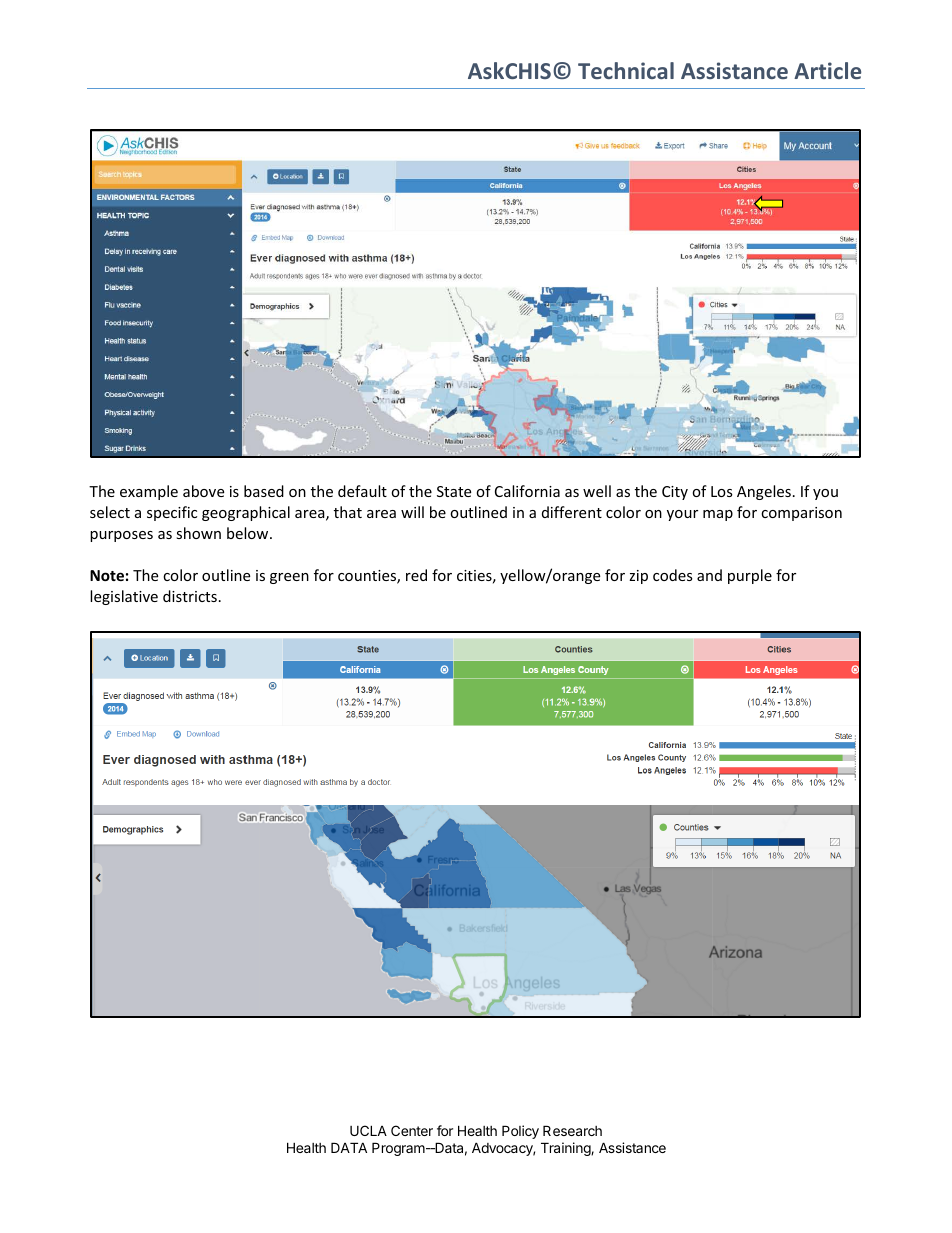 Image resolution: width=952 pixels, height=1233 pixels. Describe the element at coordinates (416, 575) in the image. I see `red` at that location.
